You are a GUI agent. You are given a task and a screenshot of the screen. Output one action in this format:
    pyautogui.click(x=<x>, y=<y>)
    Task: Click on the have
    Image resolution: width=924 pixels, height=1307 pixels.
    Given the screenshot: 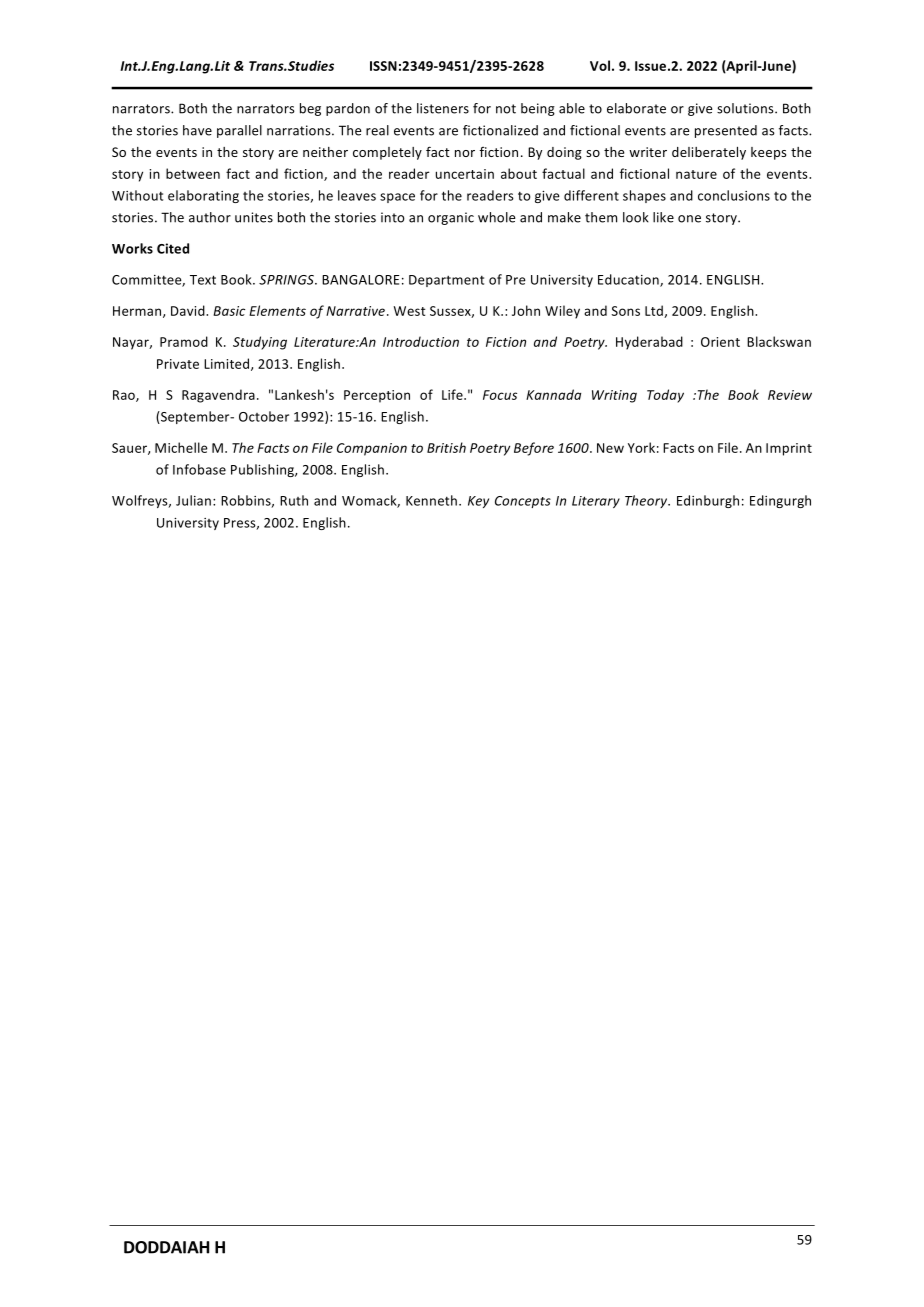 What is the action you would take?
    pyautogui.click(x=197, y=130)
